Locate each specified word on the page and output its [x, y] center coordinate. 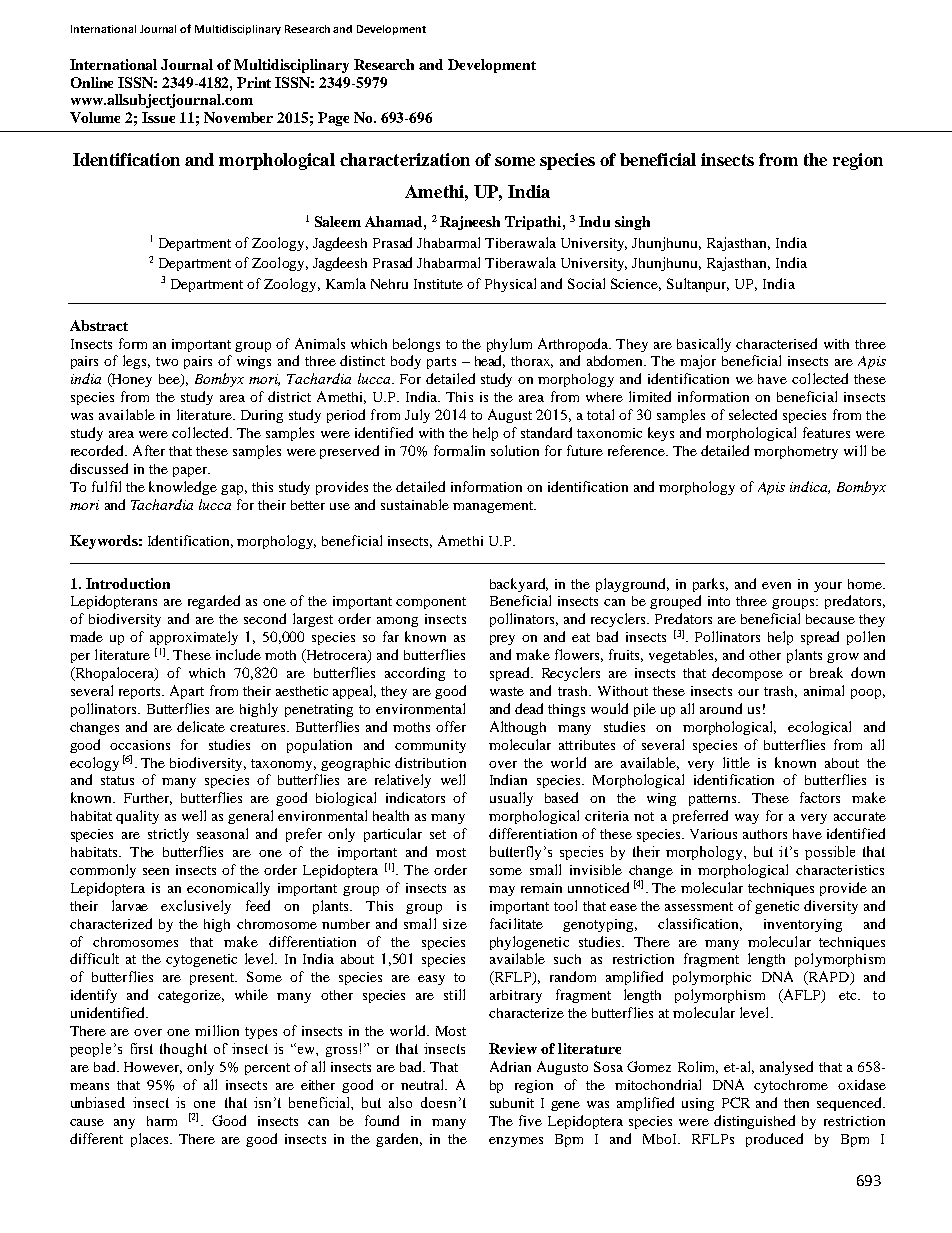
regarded [214, 602]
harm [162, 1121]
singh [632, 223]
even [776, 585]
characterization [405, 159]
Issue [158, 117]
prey [502, 640]
